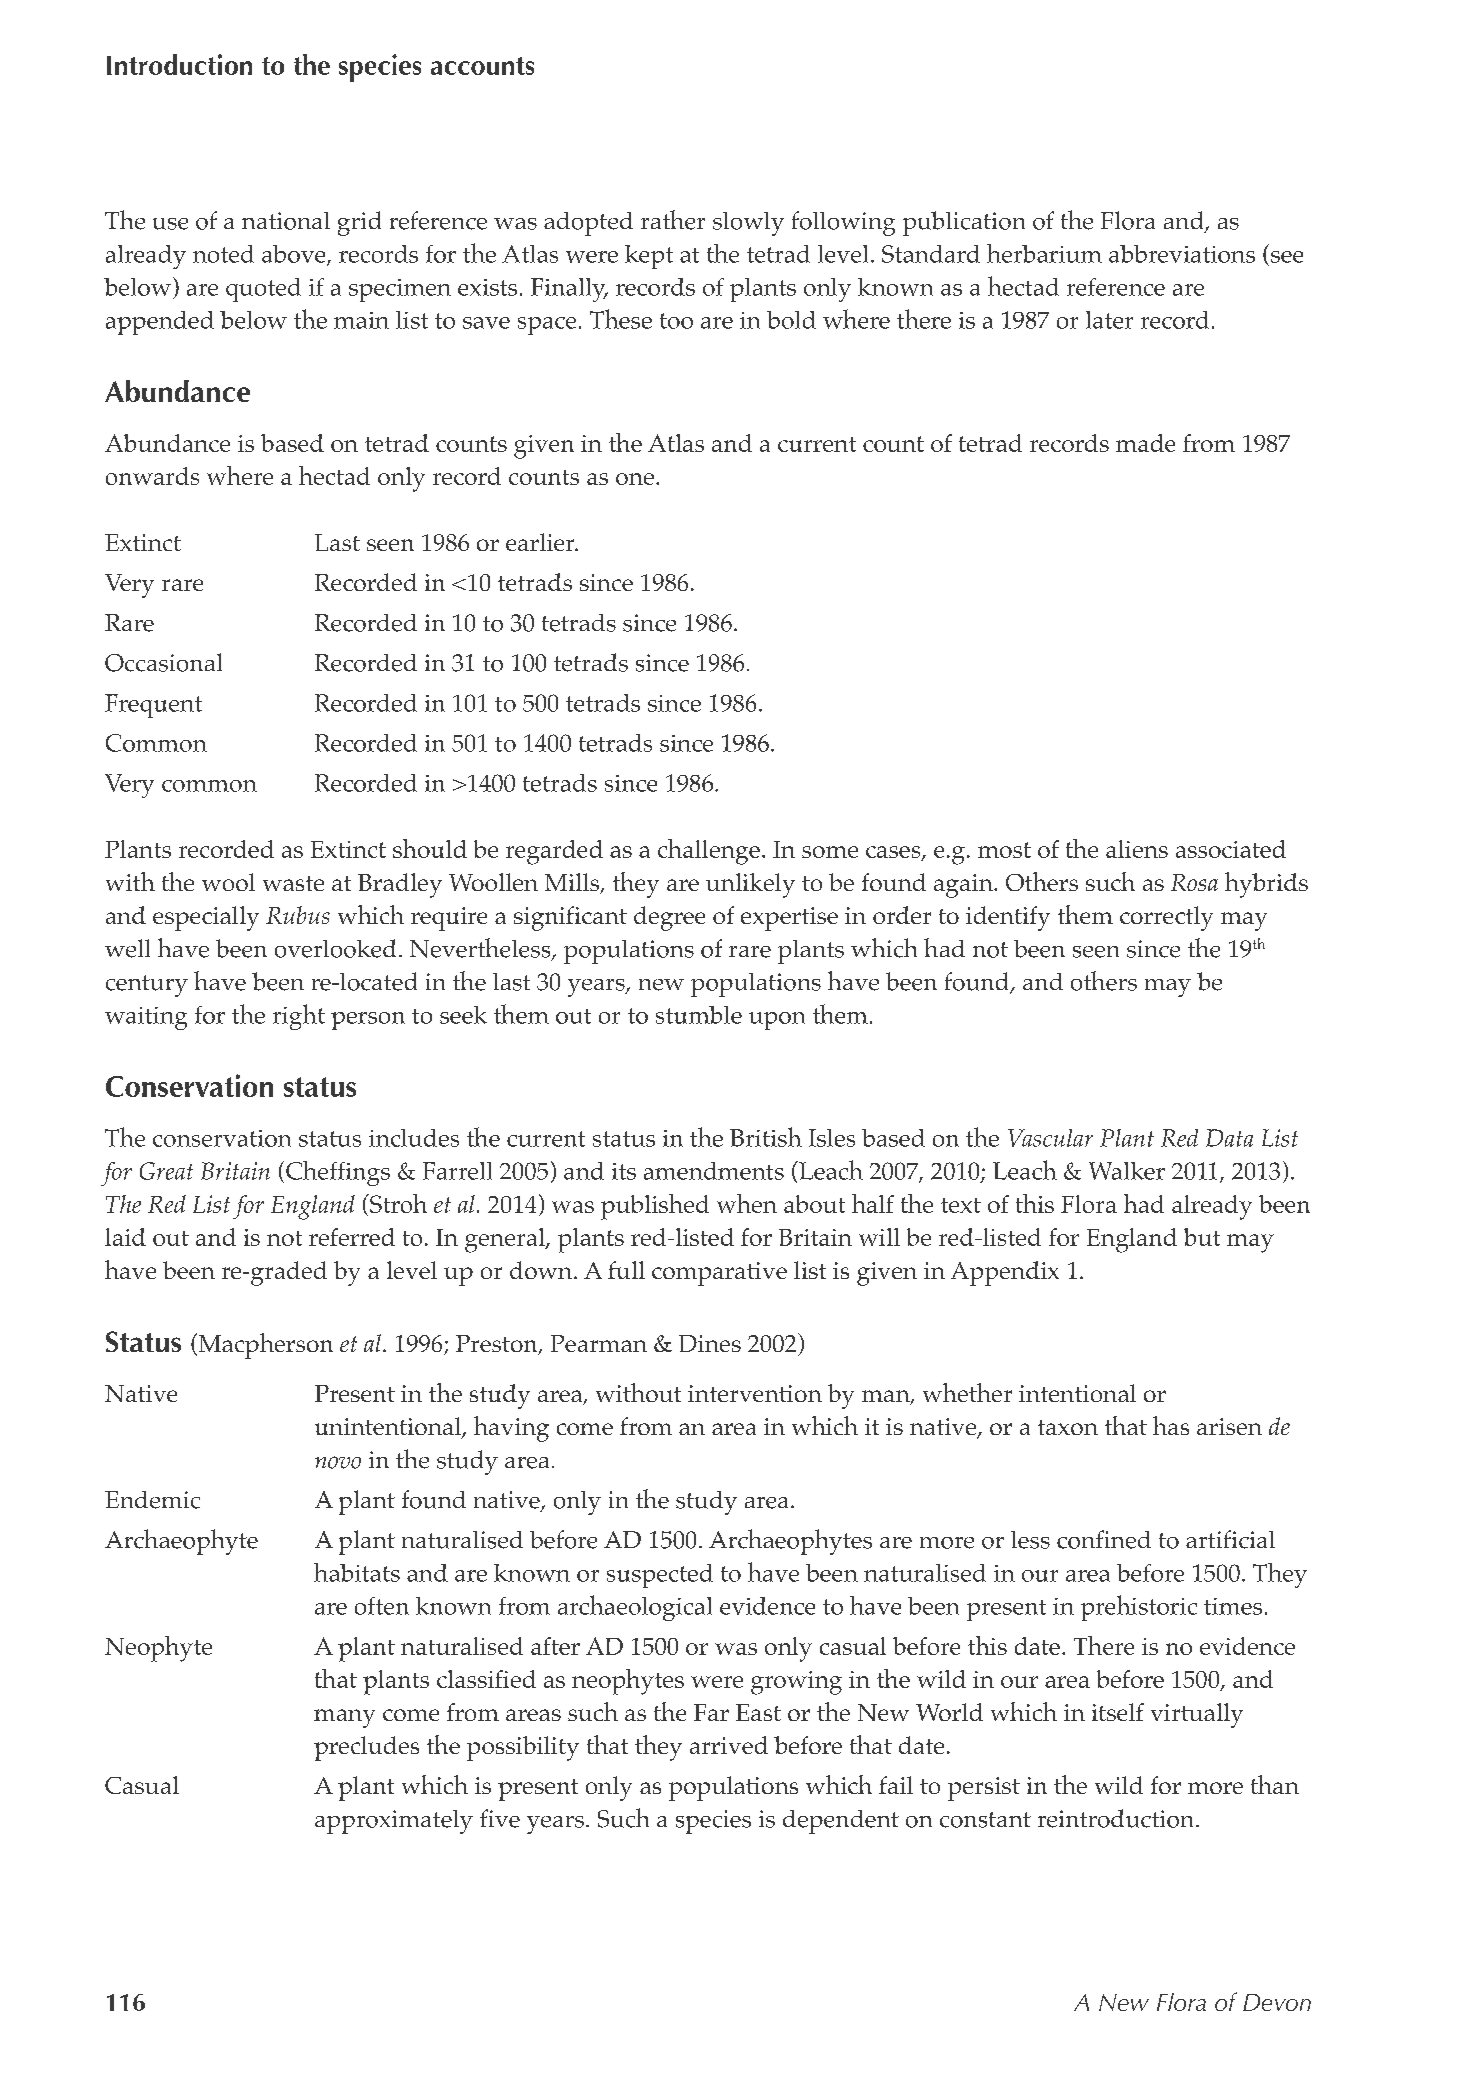  Describe the element at coordinates (293, 883) in the screenshot. I see `waste` at that location.
